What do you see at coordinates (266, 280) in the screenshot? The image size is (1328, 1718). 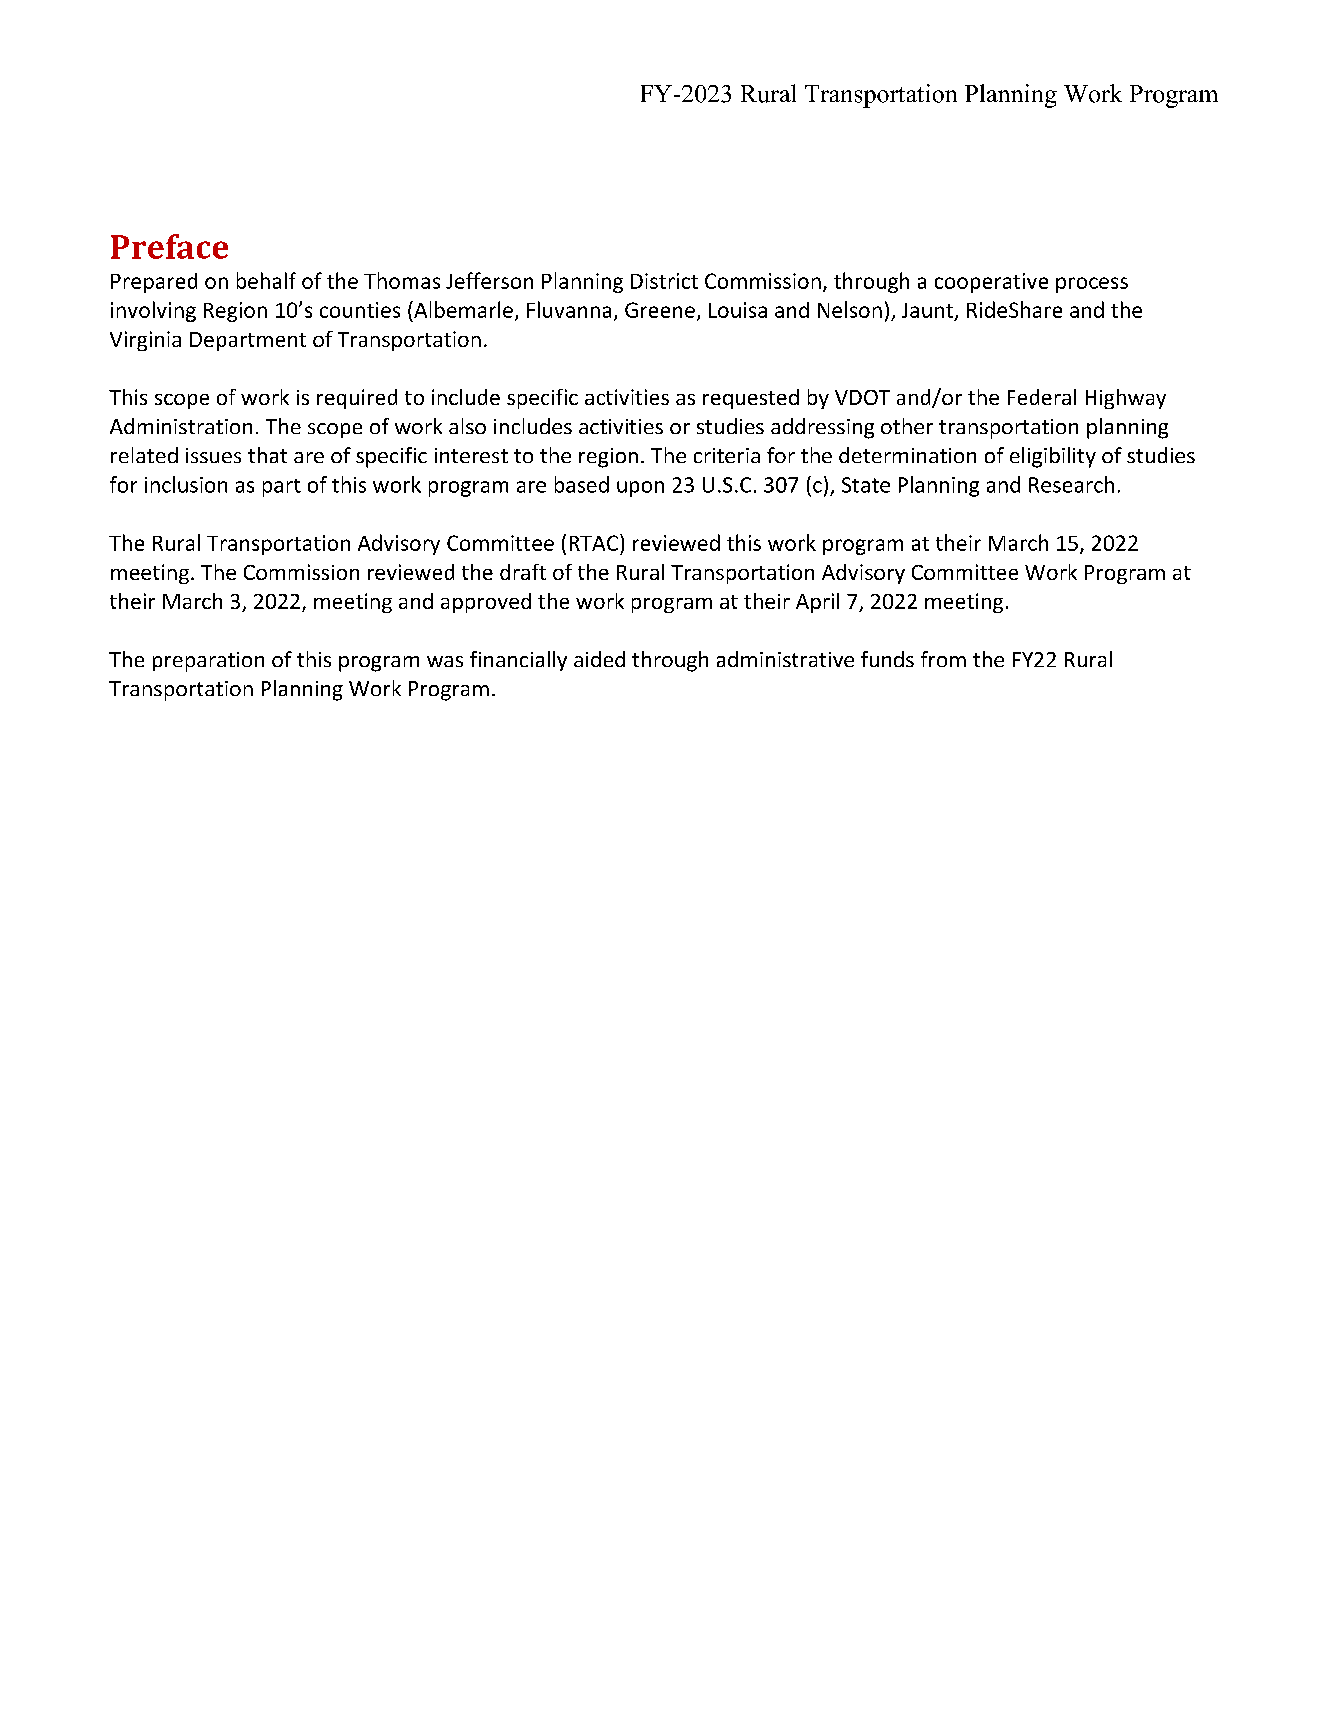 I see `behalf` at bounding box center [266, 280].
